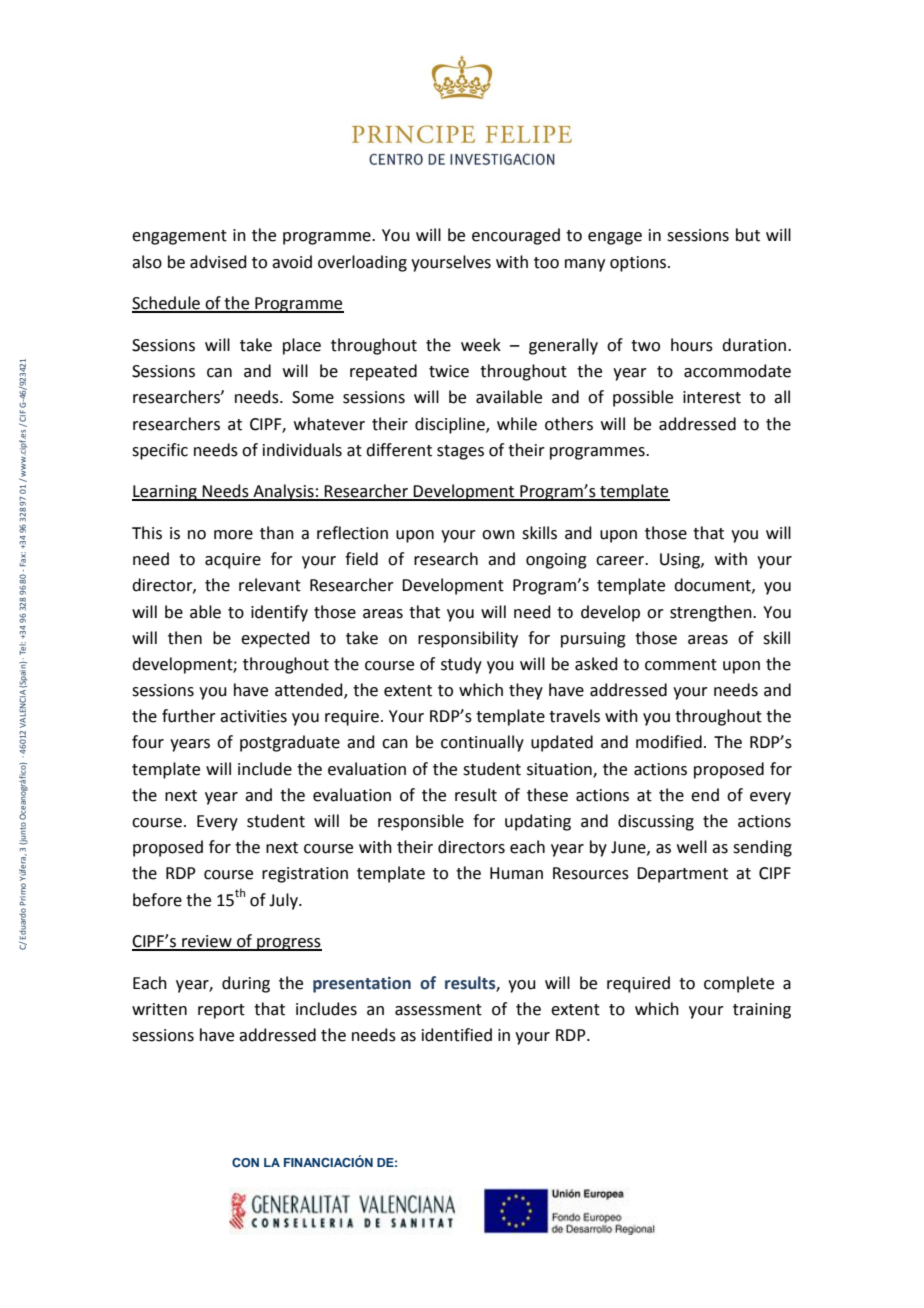  What do you see at coordinates (451, 425) in the screenshot?
I see `discipline` at bounding box center [451, 425].
